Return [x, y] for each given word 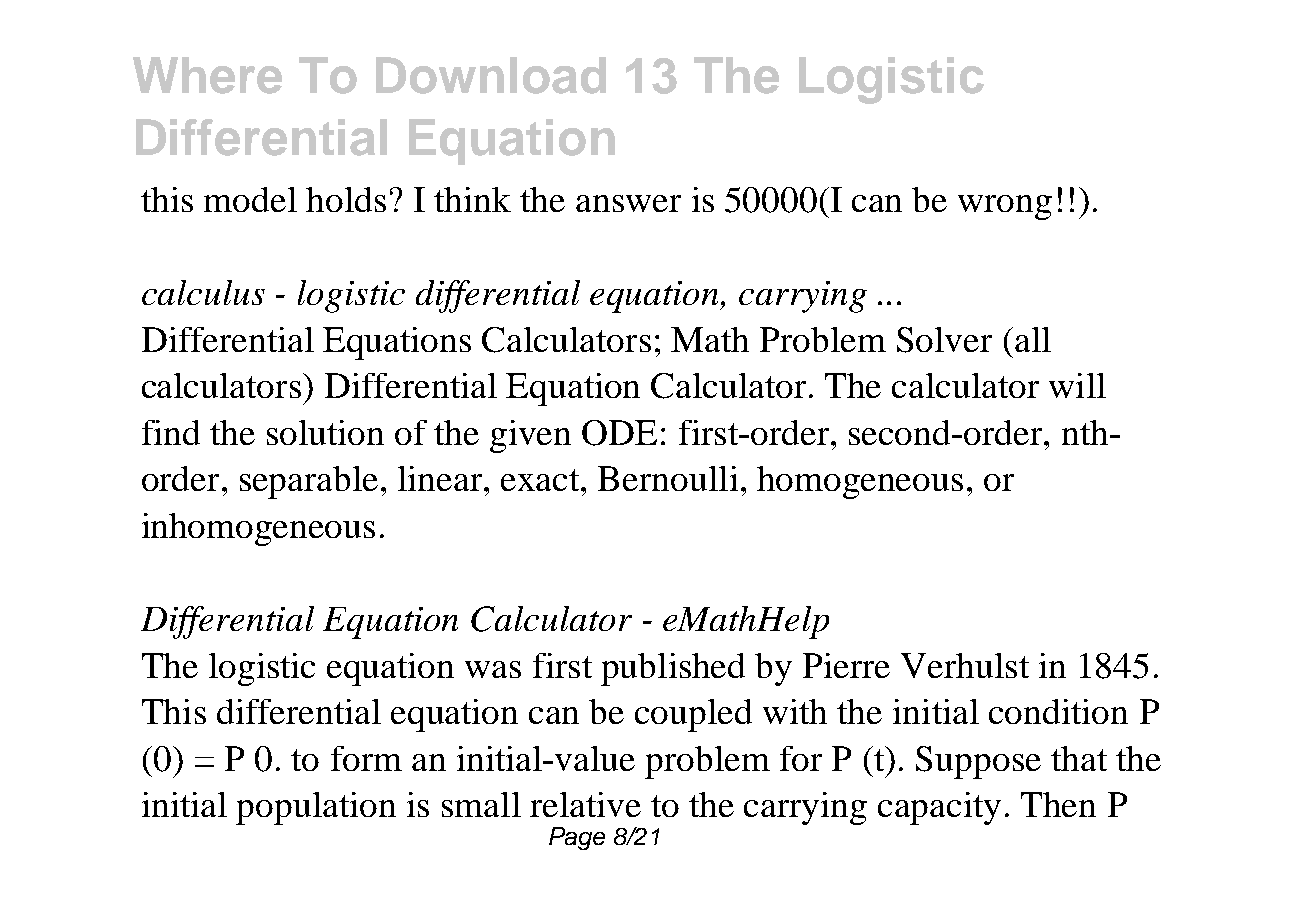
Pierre [846, 665]
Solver [944, 340]
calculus [203, 292]
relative [585, 804]
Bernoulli [668, 478]
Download [491, 75]
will [1077, 385]
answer [628, 203]
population [316, 808]
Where [207, 75]
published [673, 669]
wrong [1005, 207]
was [493, 669]
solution [325, 432]
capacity [939, 808]
